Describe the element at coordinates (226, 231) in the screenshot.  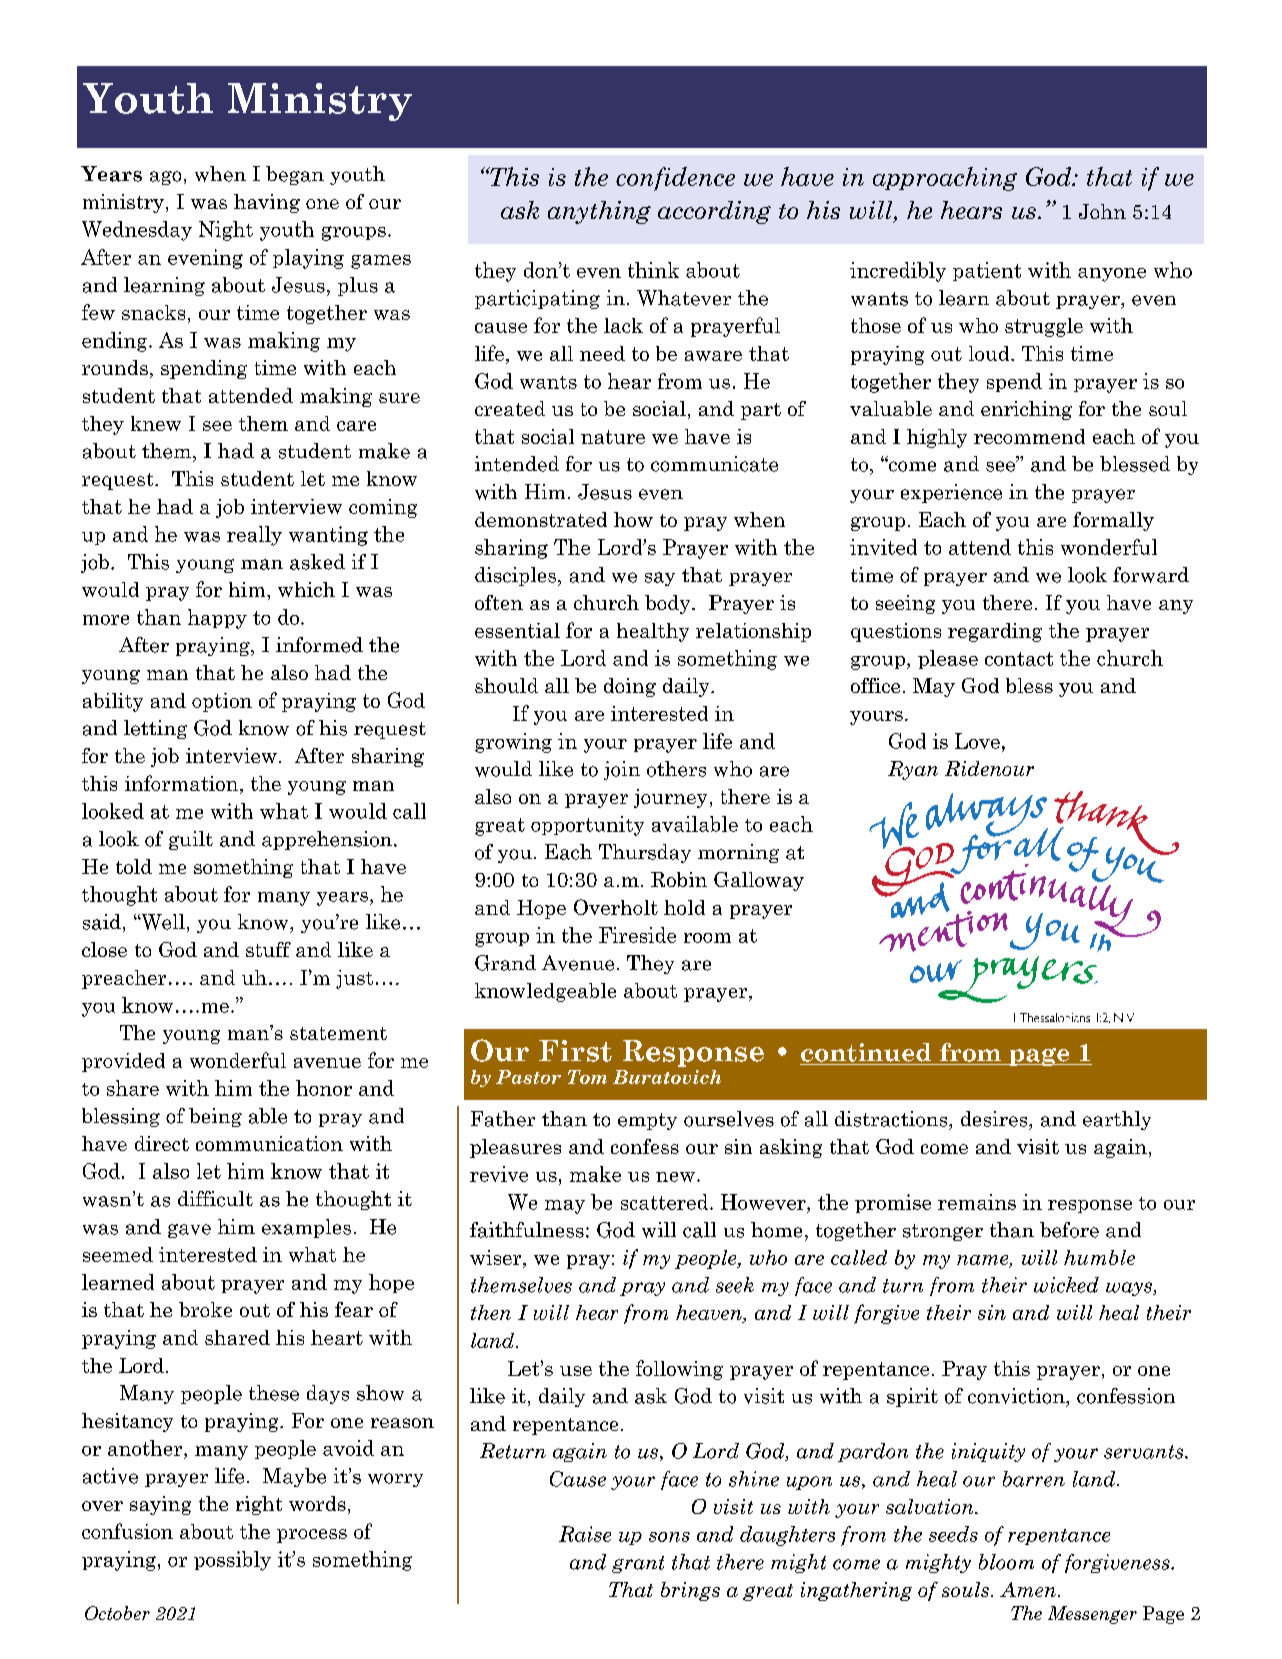
I see `Night` at that location.
